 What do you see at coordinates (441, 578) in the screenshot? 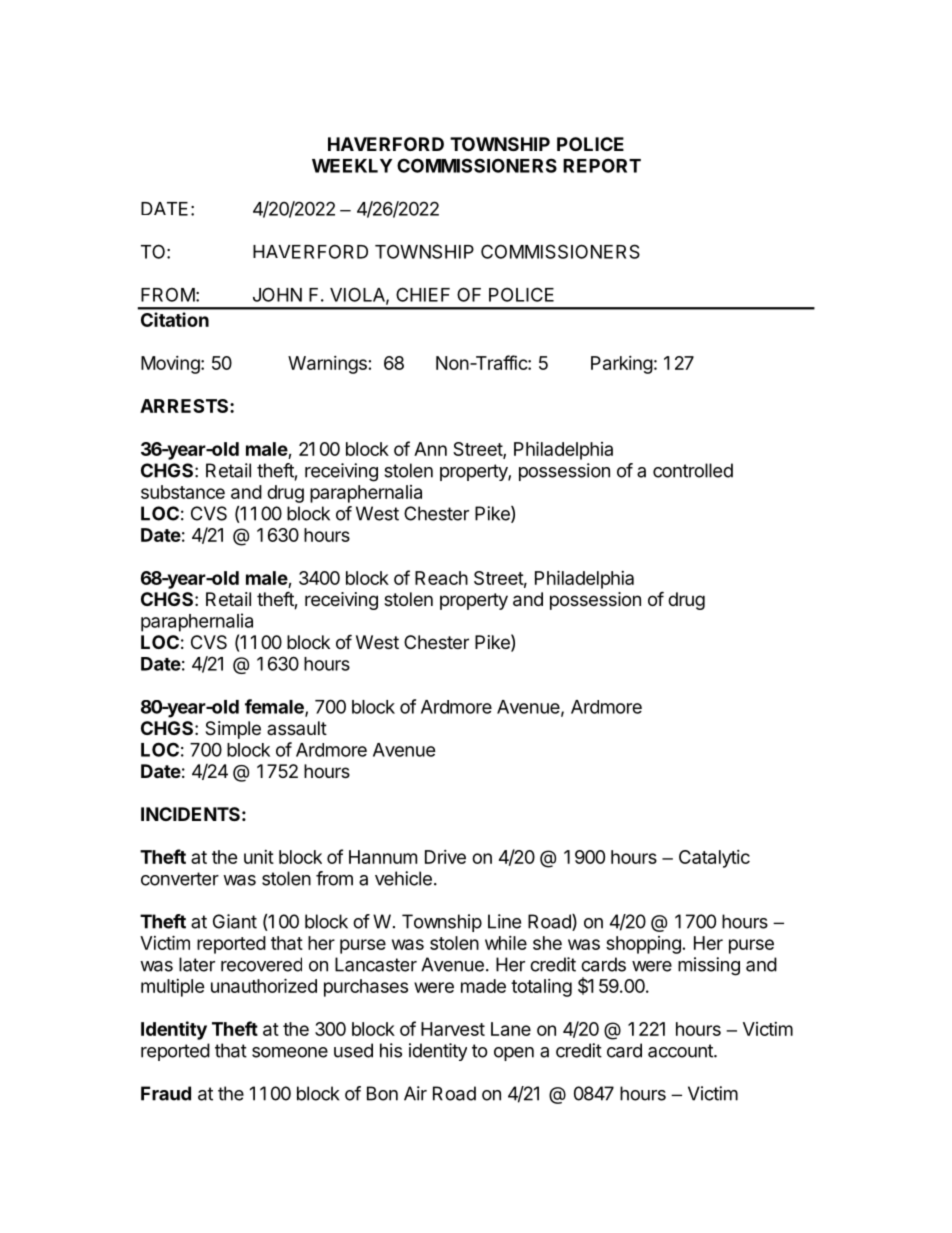
I see `Reach` at bounding box center [441, 578].
